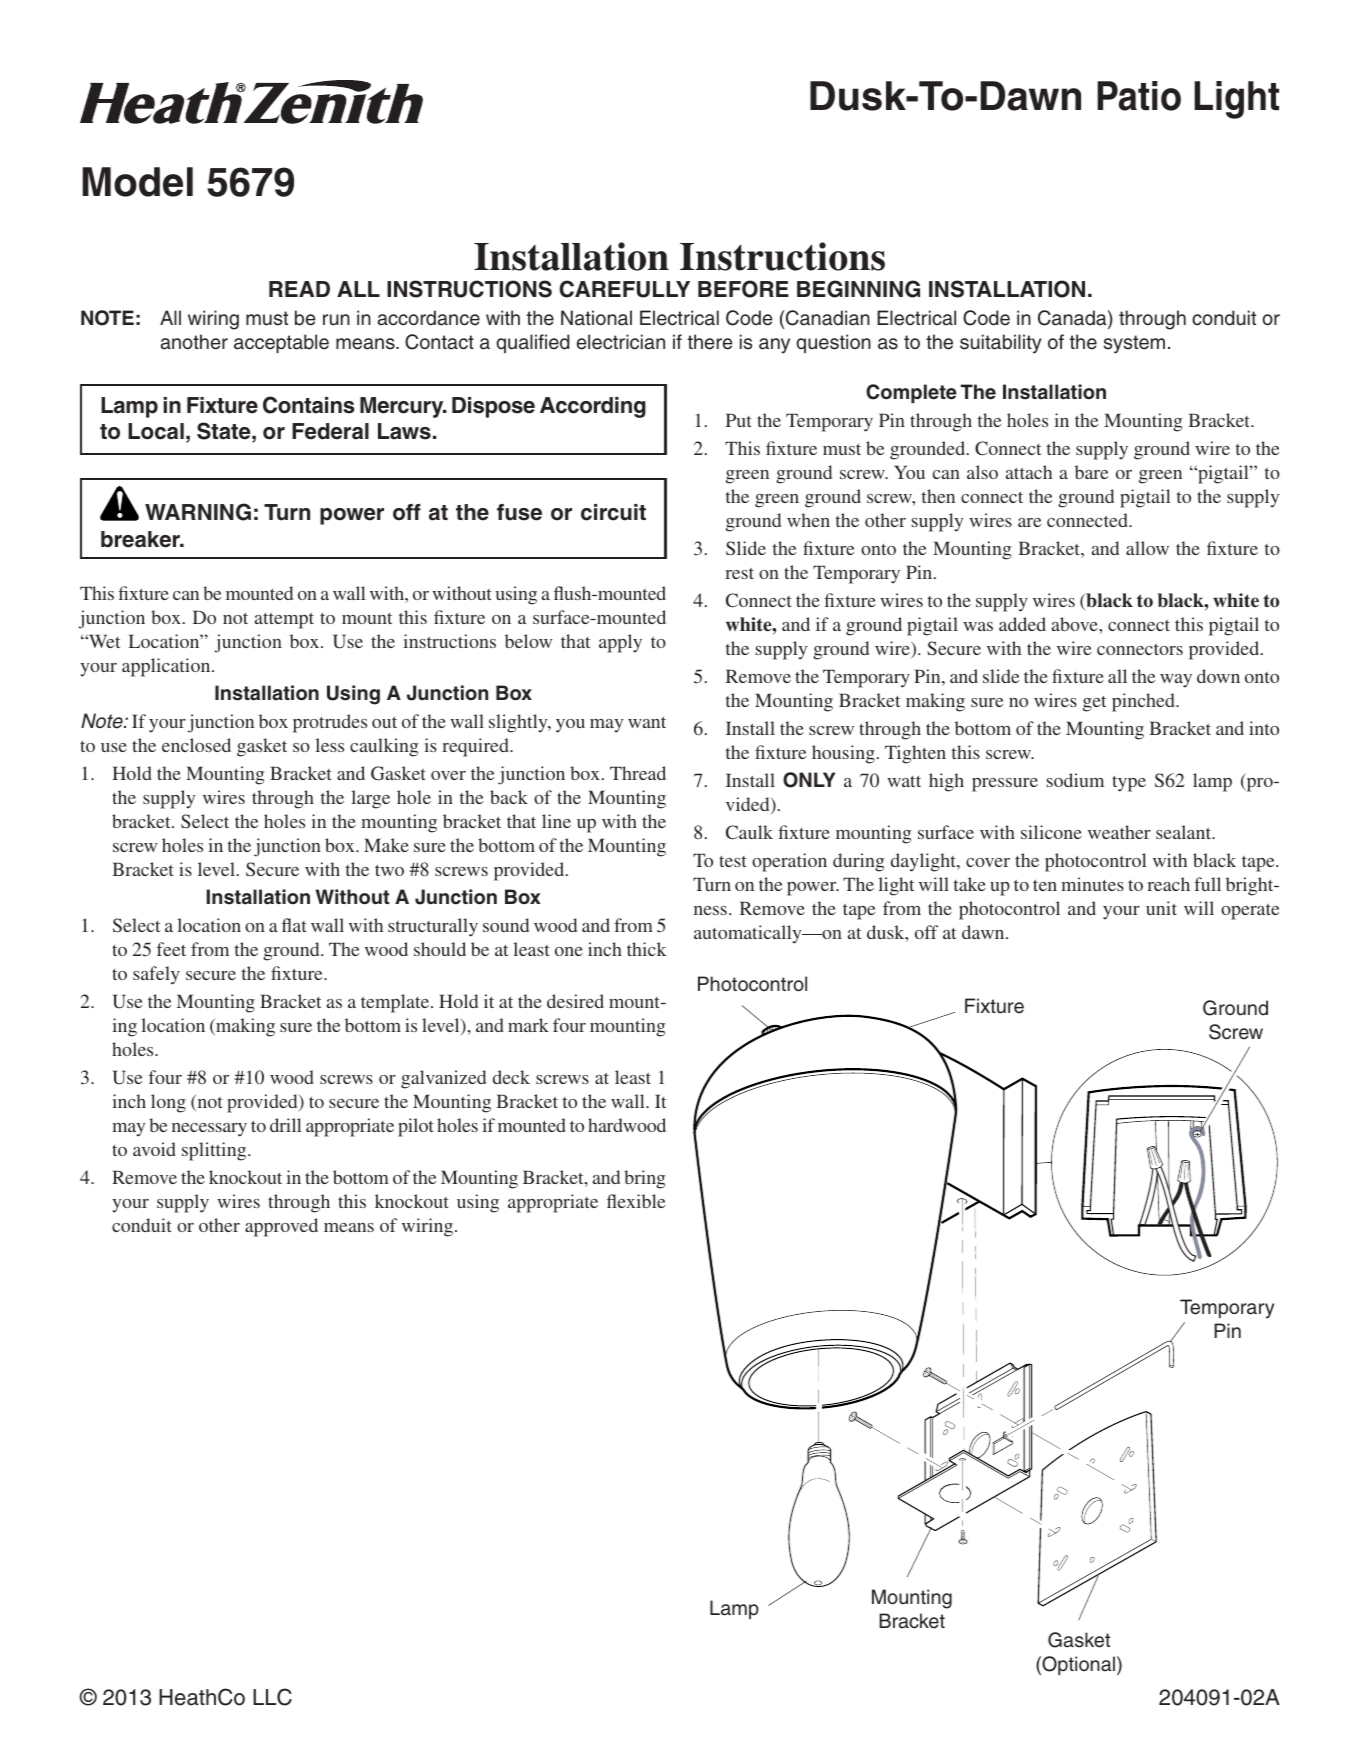  What do you see at coordinates (137, 182) in the page?
I see `Model` at bounding box center [137, 182].
